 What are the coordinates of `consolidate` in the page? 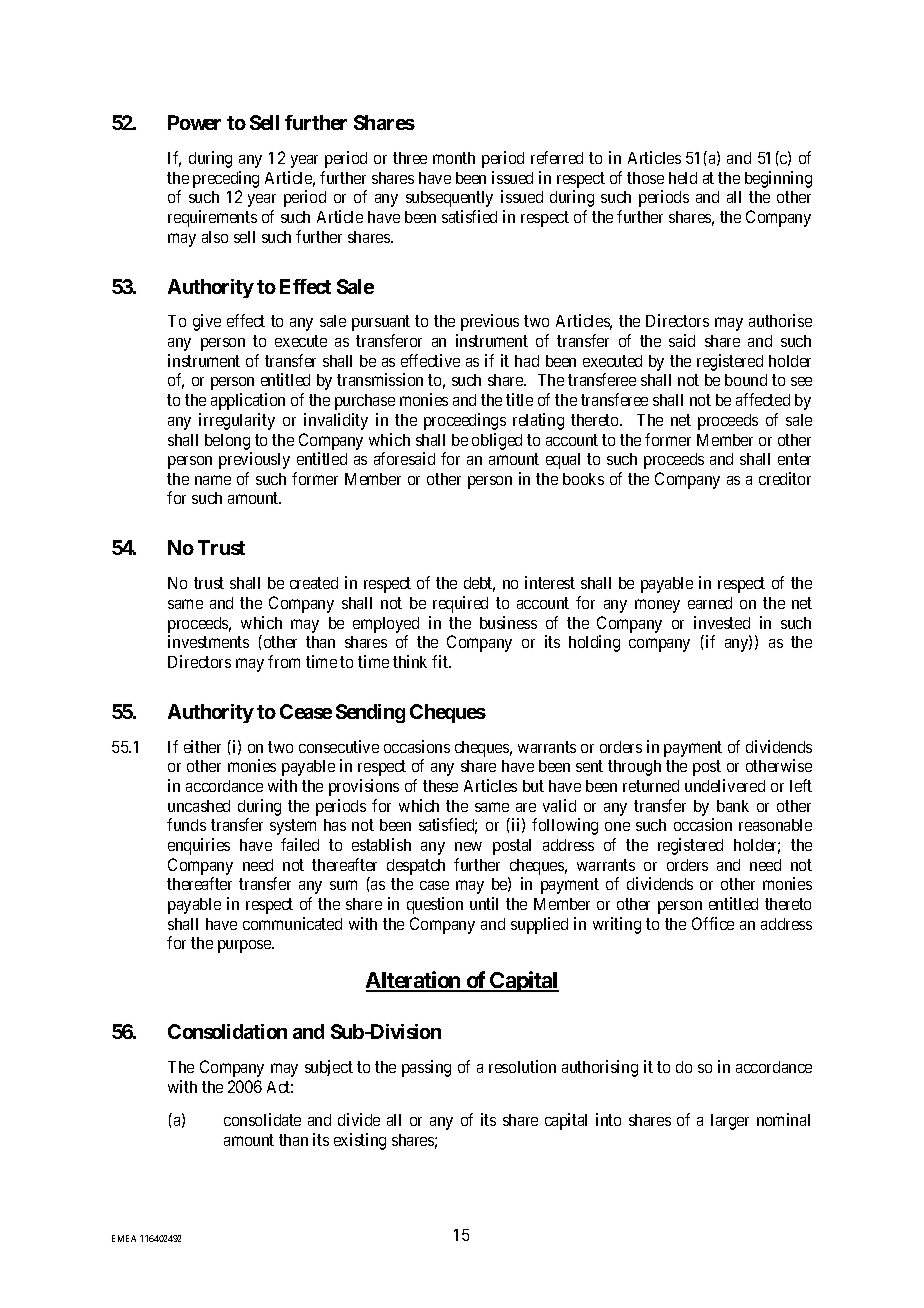 It's located at (262, 1119).
